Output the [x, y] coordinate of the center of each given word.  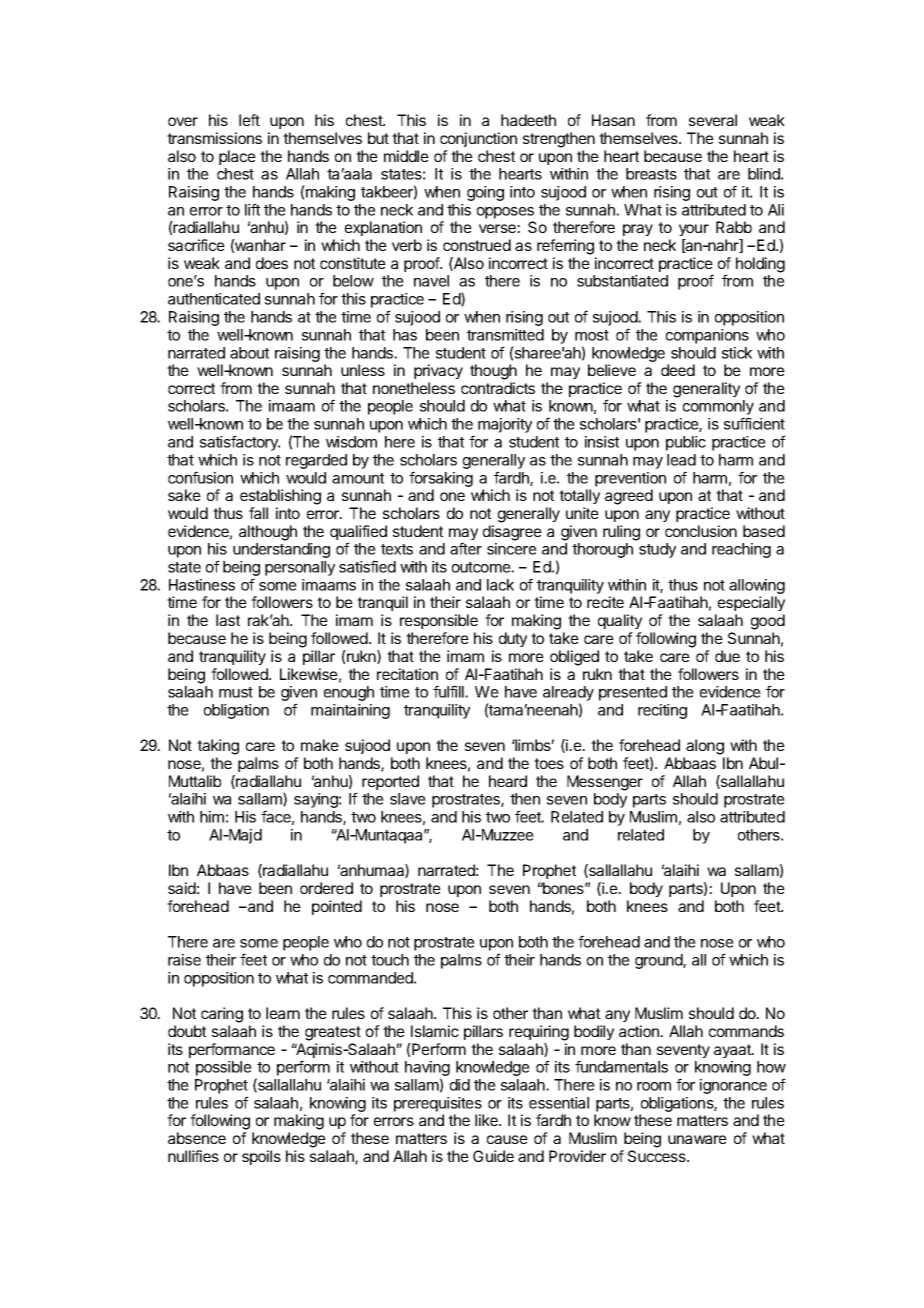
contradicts [498, 388]
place [237, 157]
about [249, 353]
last [228, 620]
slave [408, 799]
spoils [261, 1157]
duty [513, 639]
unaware [697, 1139]
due [727, 656]
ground [659, 961]
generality [706, 390]
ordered [326, 888]
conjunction [478, 139]
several [713, 120]
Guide [493, 1156]
